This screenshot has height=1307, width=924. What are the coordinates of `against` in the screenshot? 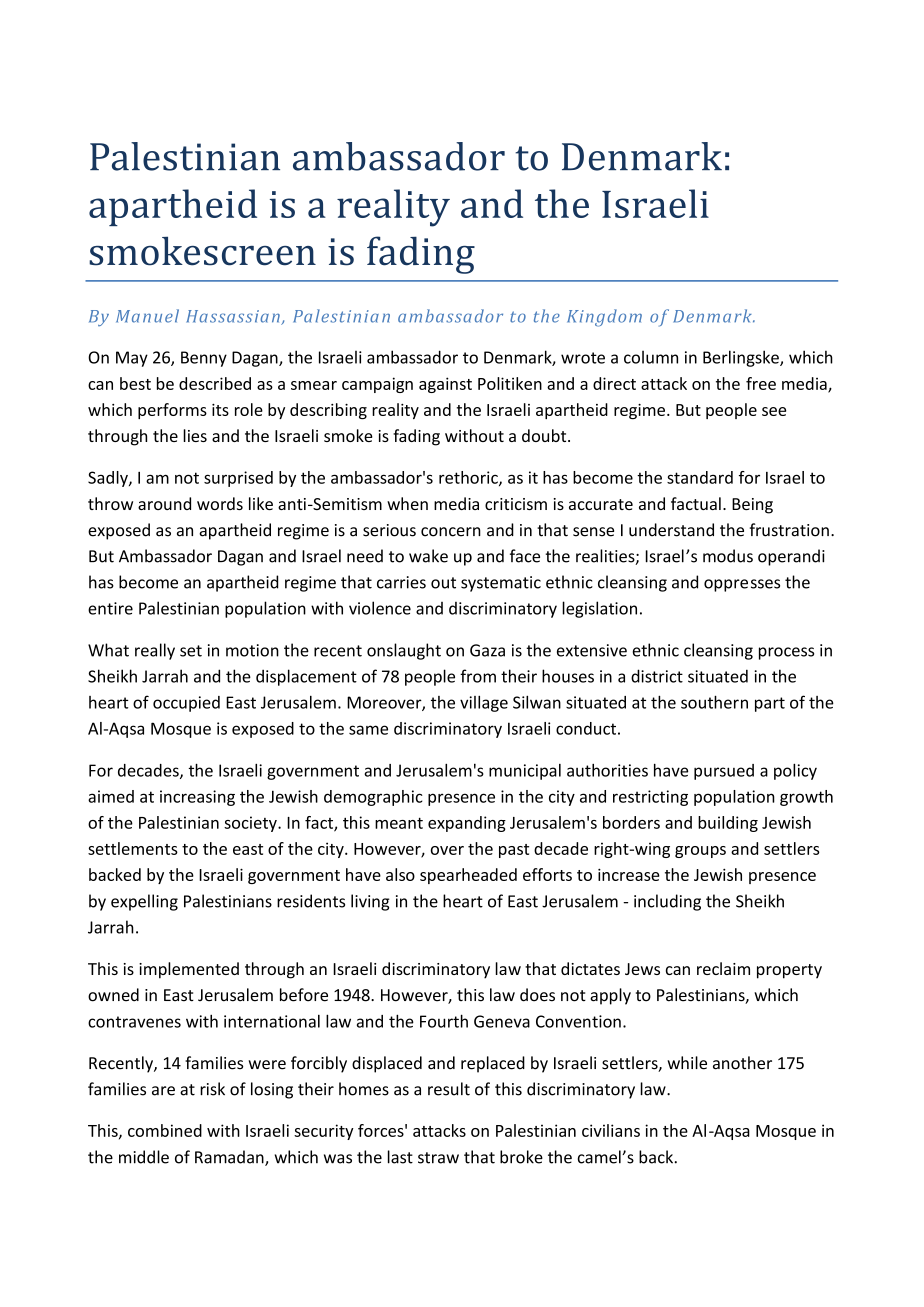 It's located at (445, 385).
